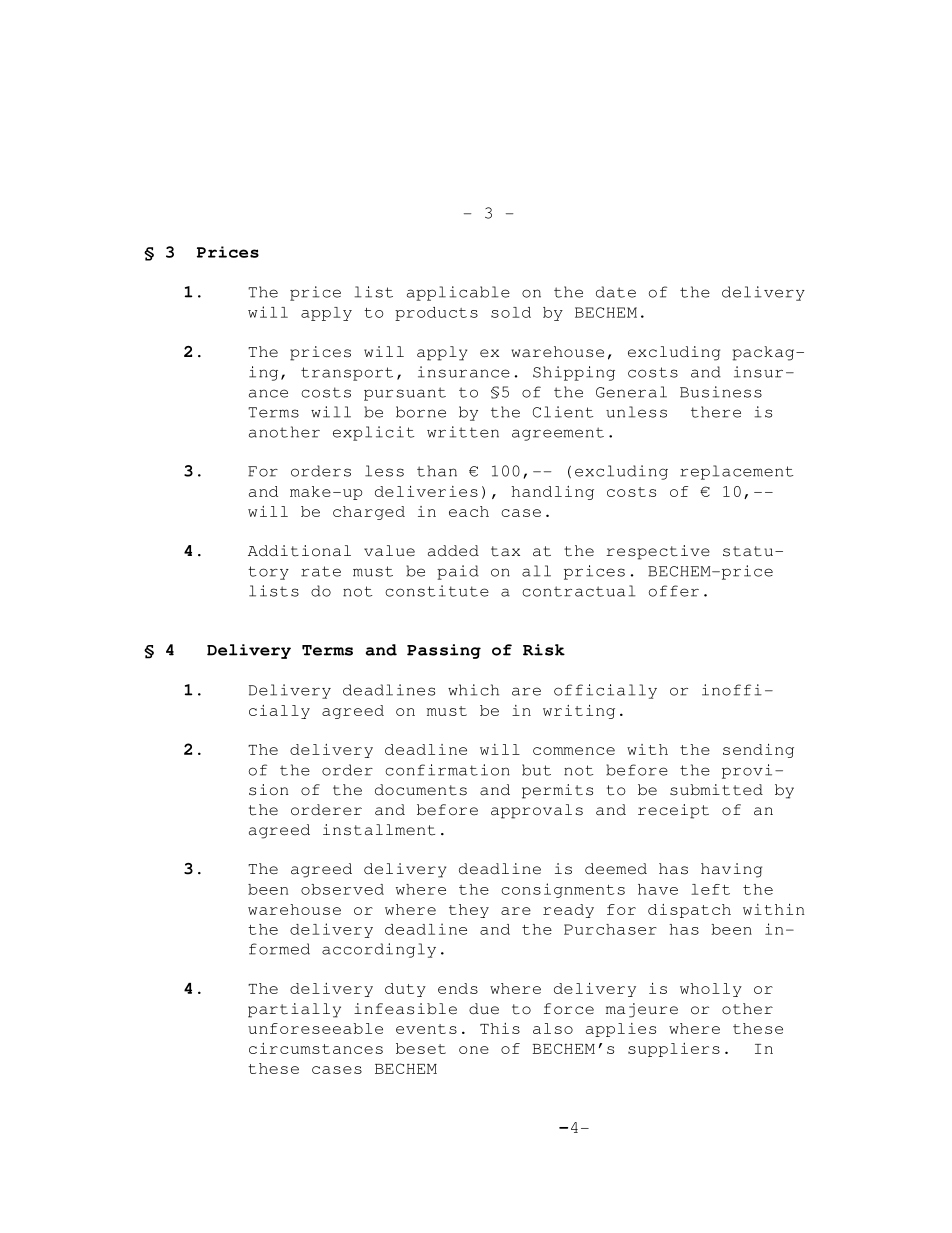 The height and width of the document is (1233, 952). What do you see at coordinates (674, 1050) in the document?
I see `suppliers` at bounding box center [674, 1050].
